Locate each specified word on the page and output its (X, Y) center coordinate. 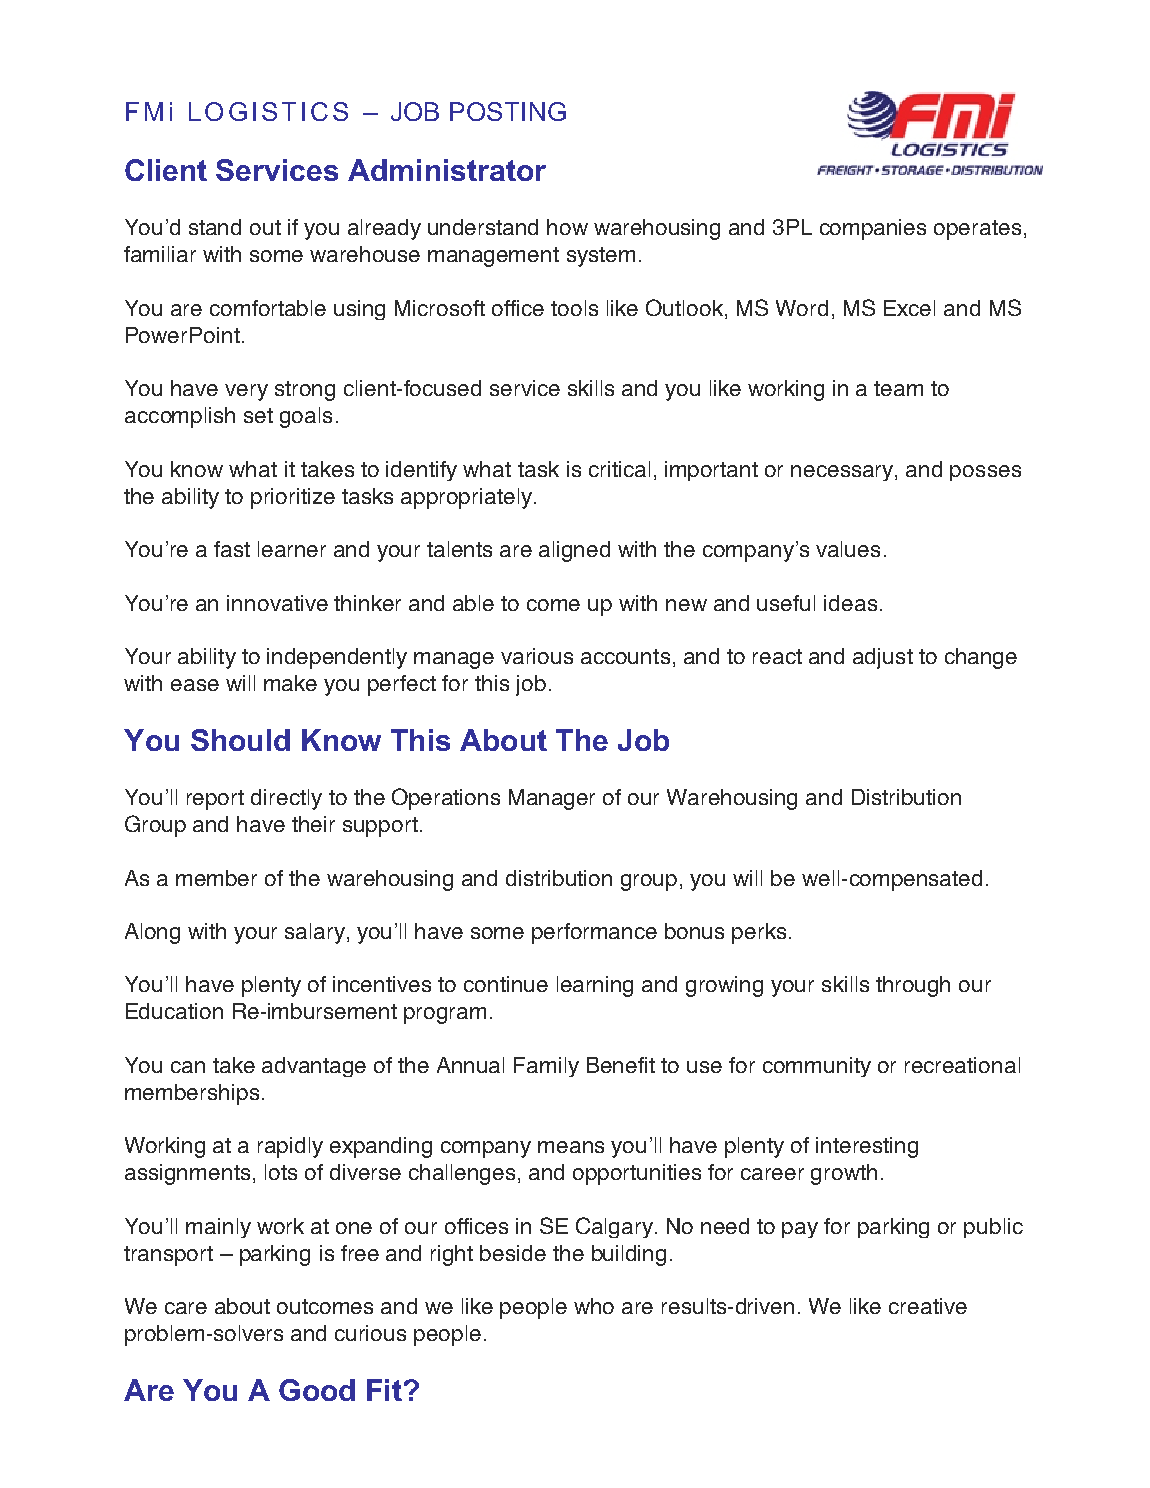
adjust (883, 658)
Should (240, 740)
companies (873, 229)
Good (317, 1390)
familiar (160, 254)
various (537, 656)
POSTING (508, 111)
